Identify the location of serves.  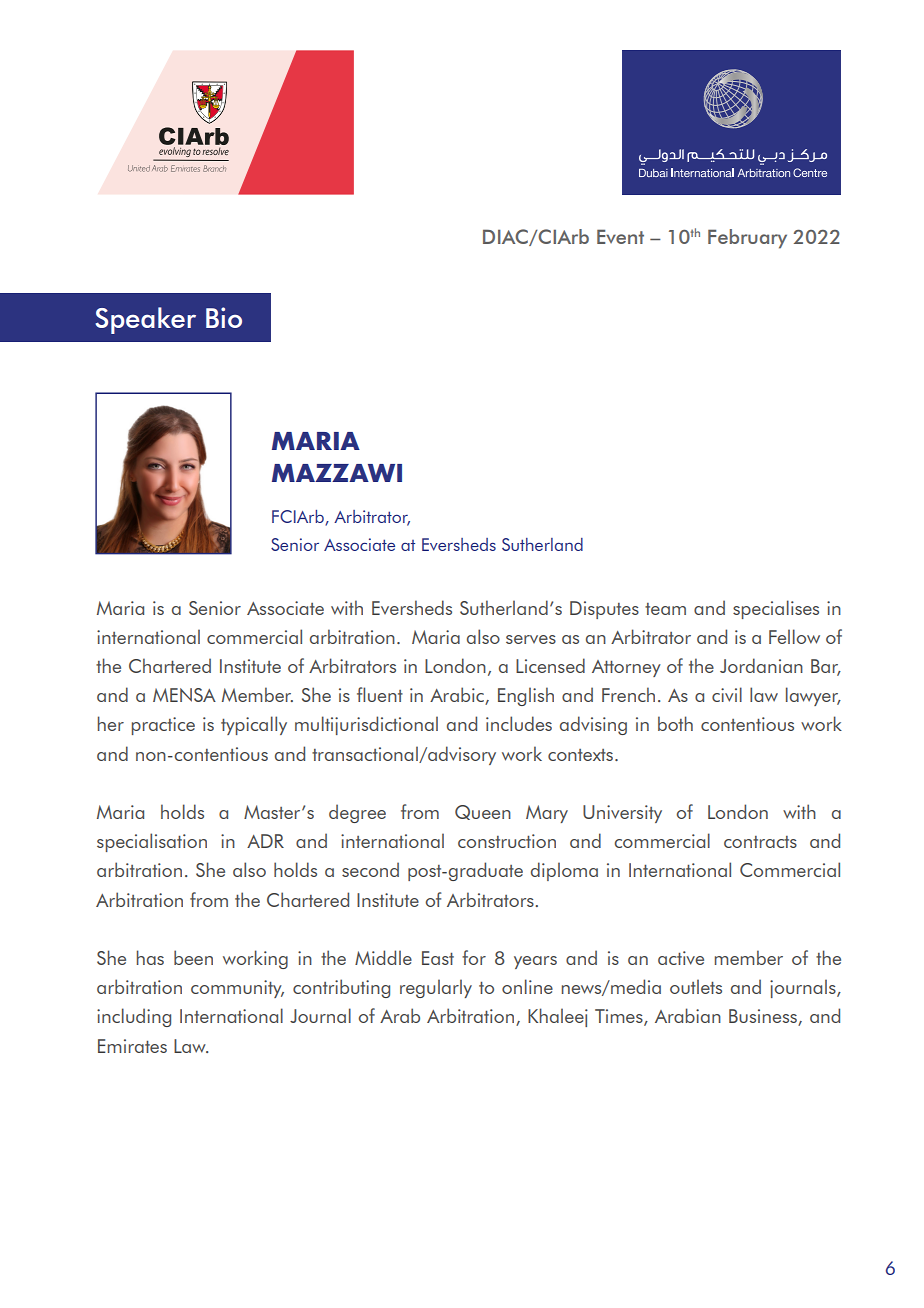
(531, 639).
